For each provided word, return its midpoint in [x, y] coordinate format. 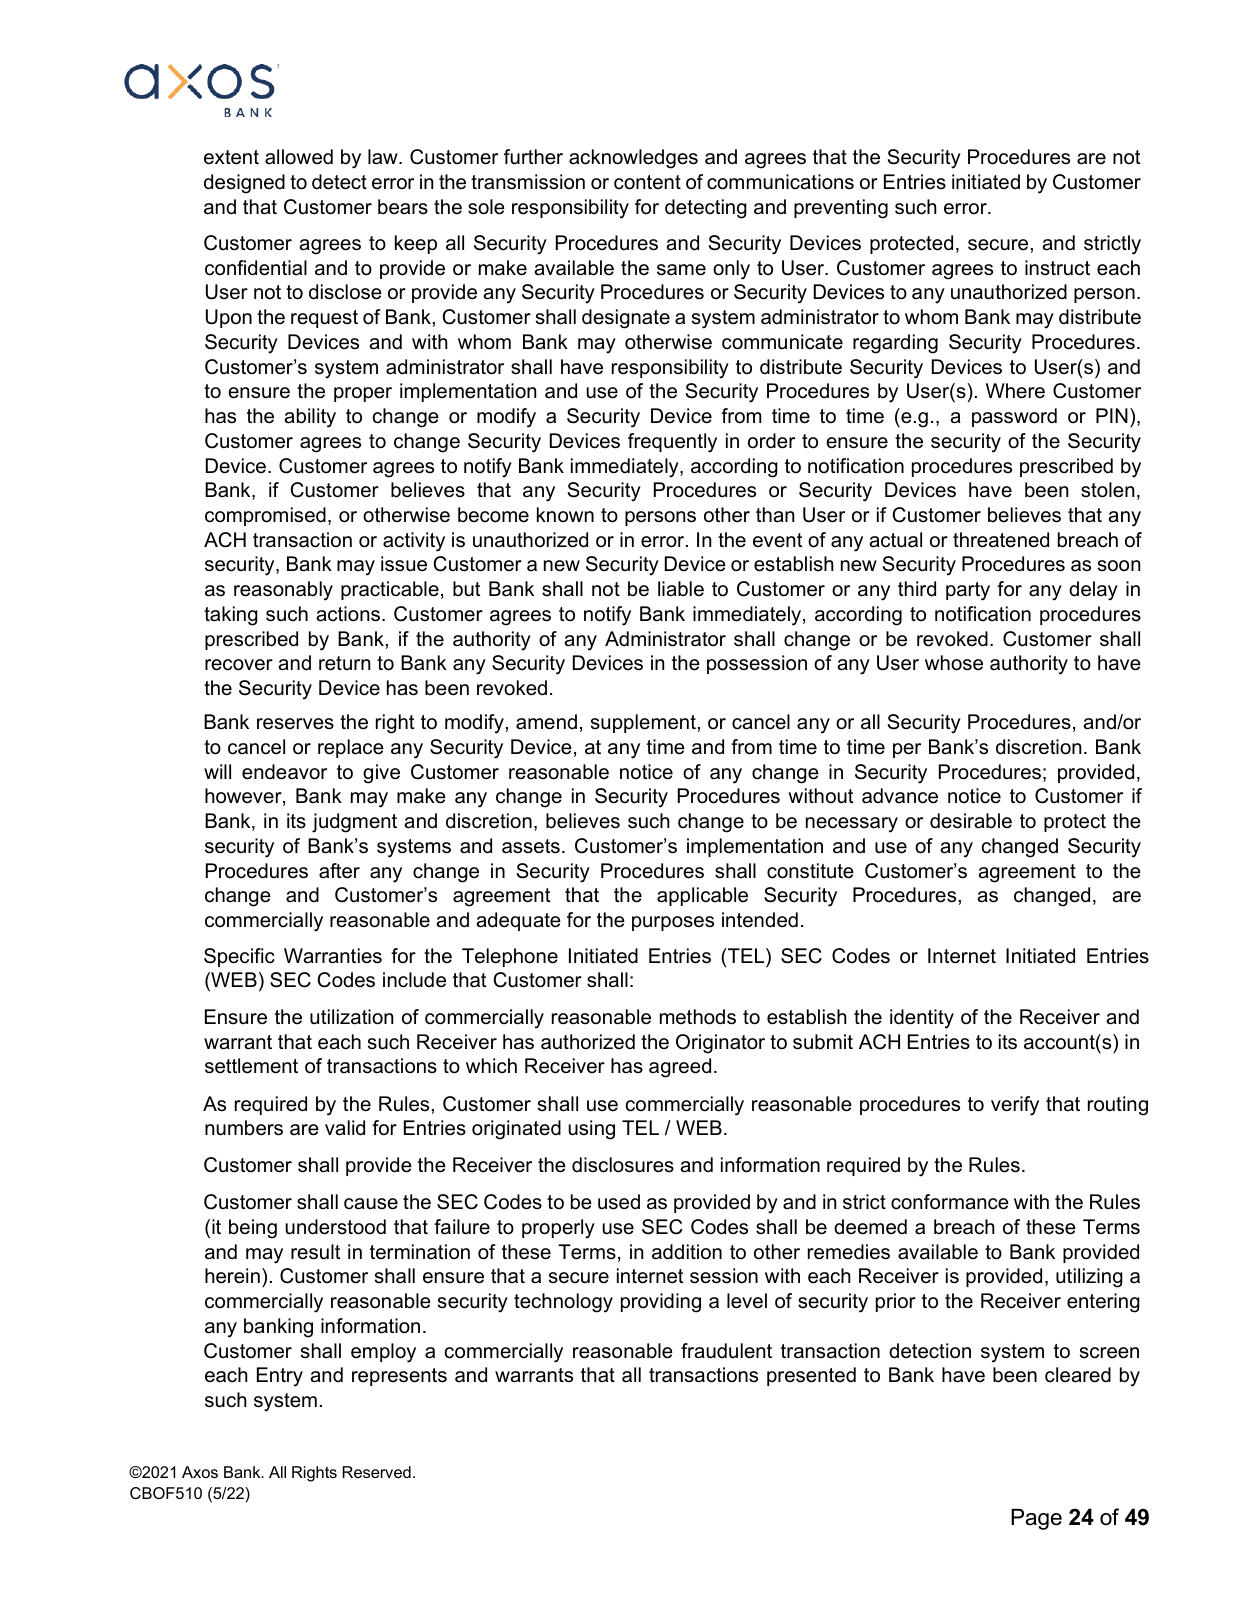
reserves [295, 724]
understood [336, 1227]
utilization [351, 1017]
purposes [673, 923]
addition [687, 1252]
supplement [643, 723]
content [647, 182]
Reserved [376, 1472]
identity [922, 1019]
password [1014, 417]
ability [310, 418]
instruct [1057, 268]
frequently [672, 443]
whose [954, 663]
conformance [950, 1202]
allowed [299, 157]
